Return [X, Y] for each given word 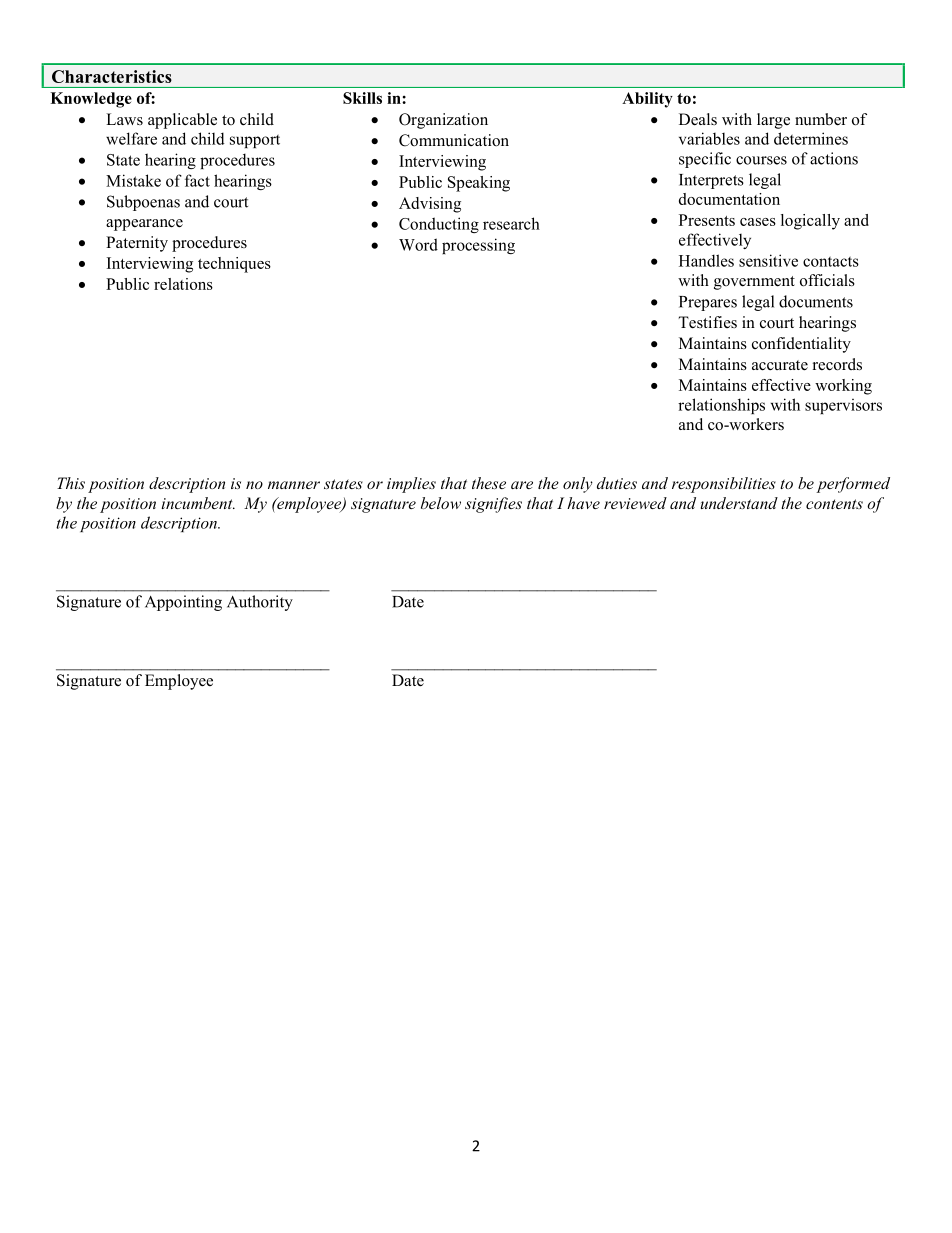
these [489, 483]
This [71, 483]
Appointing [183, 603]
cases [758, 222]
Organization [443, 121]
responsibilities [724, 485]
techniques [234, 265]
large [773, 121]
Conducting [439, 225]
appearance [144, 225]
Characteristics [112, 76]
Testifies [707, 322]
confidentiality [801, 345]
